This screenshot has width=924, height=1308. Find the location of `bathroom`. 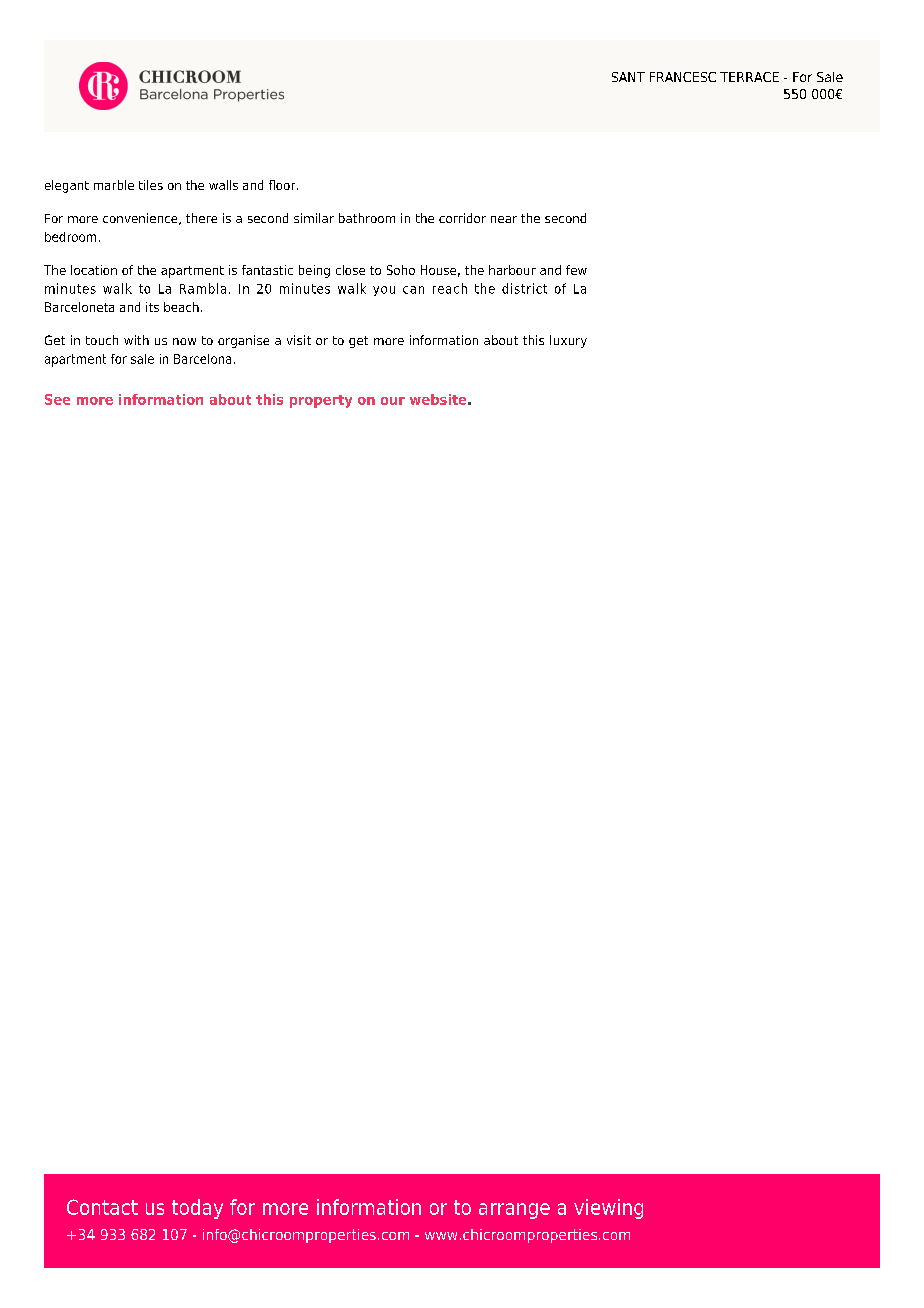

bathroom is located at coordinates (367, 218).
